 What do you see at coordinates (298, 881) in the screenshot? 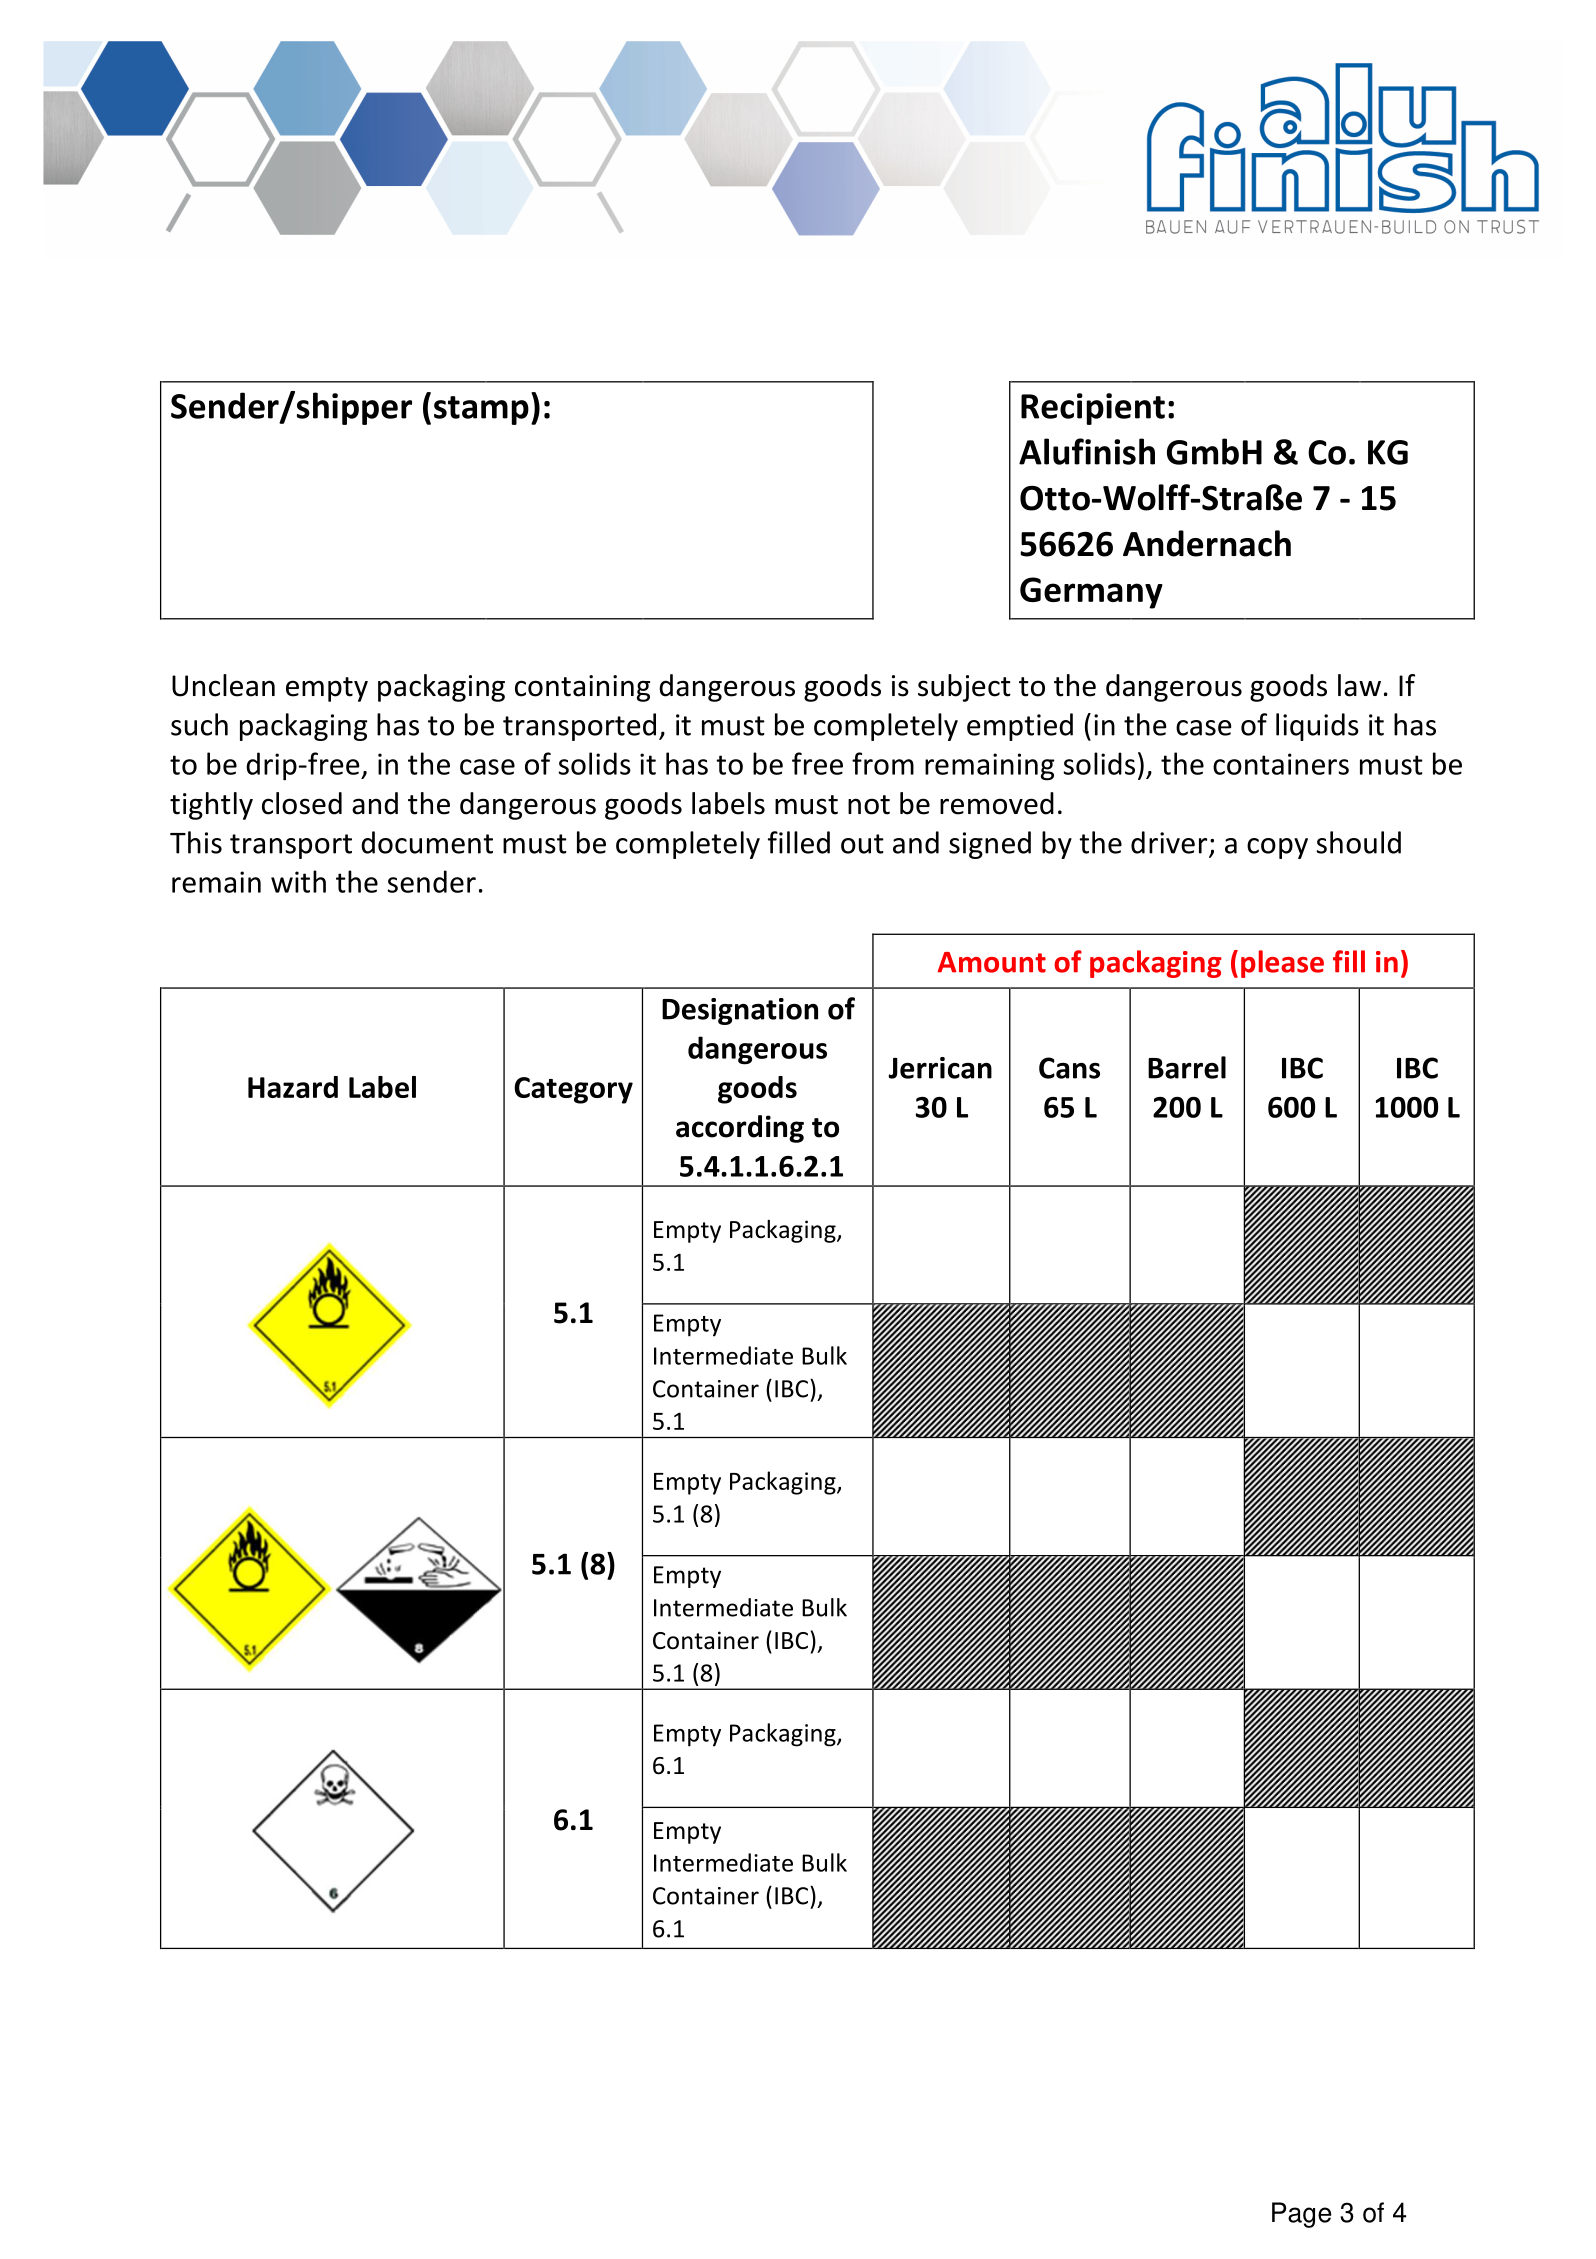
I see `with` at bounding box center [298, 881].
